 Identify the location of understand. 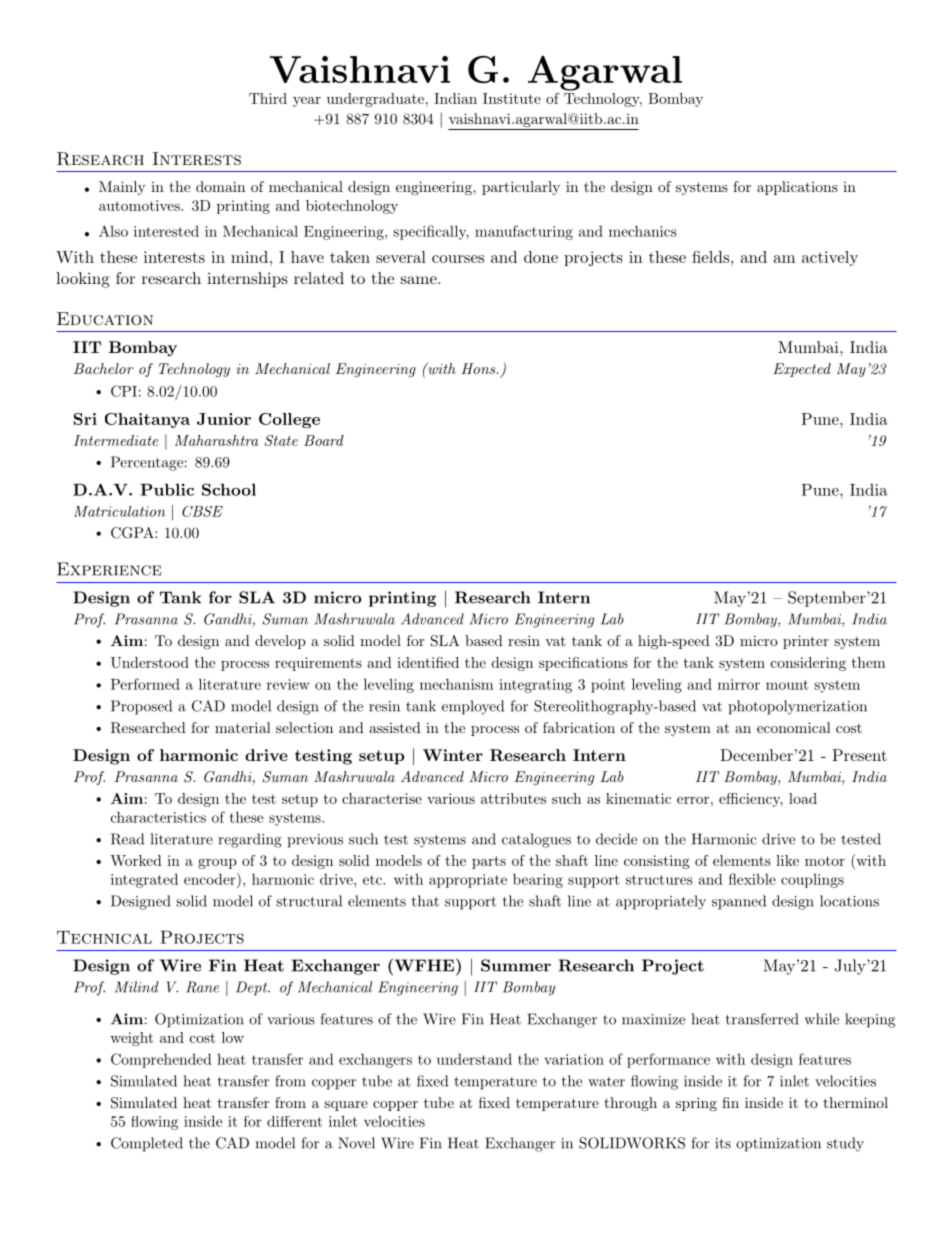
(474, 1059).
